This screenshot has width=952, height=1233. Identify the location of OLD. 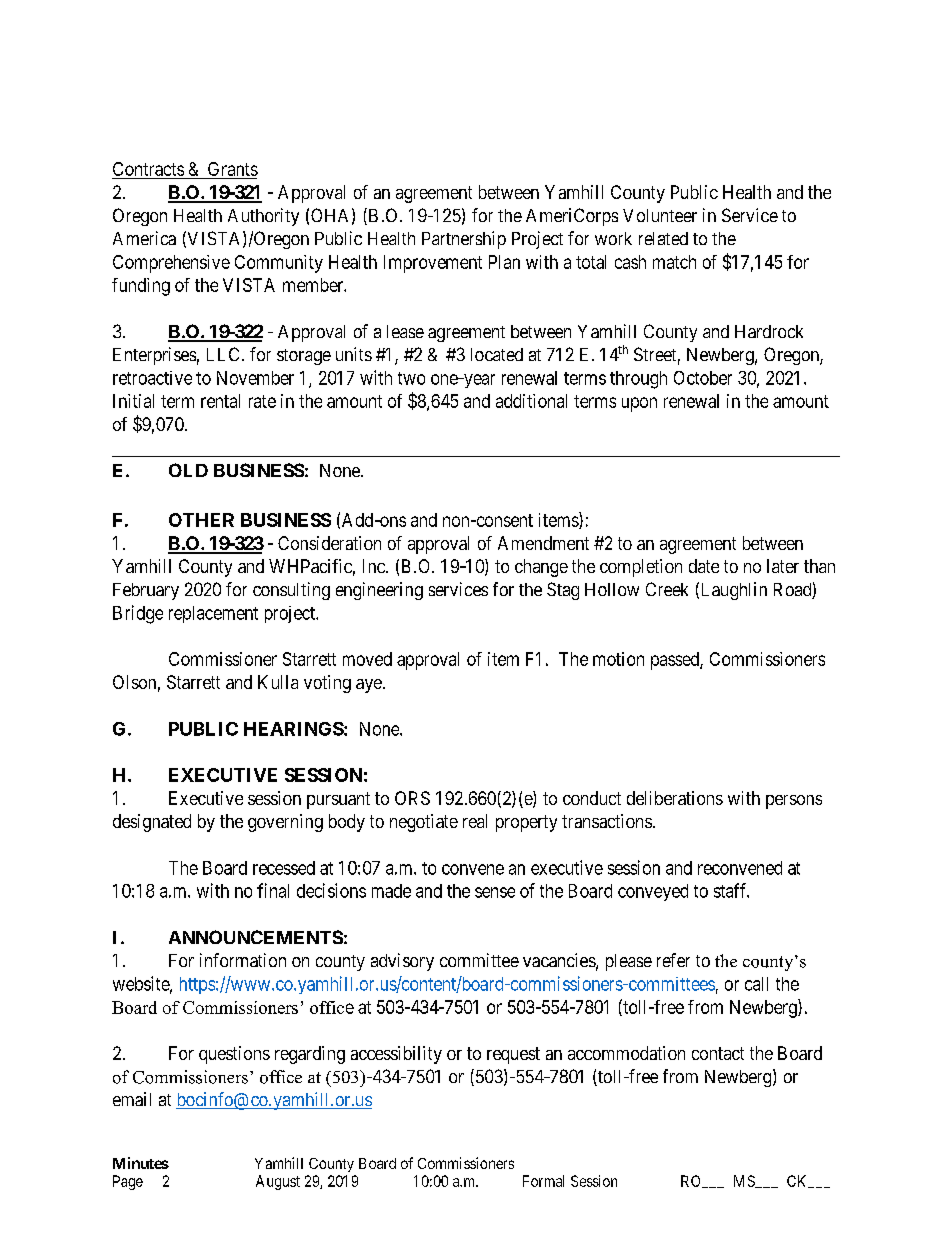
(188, 470).
